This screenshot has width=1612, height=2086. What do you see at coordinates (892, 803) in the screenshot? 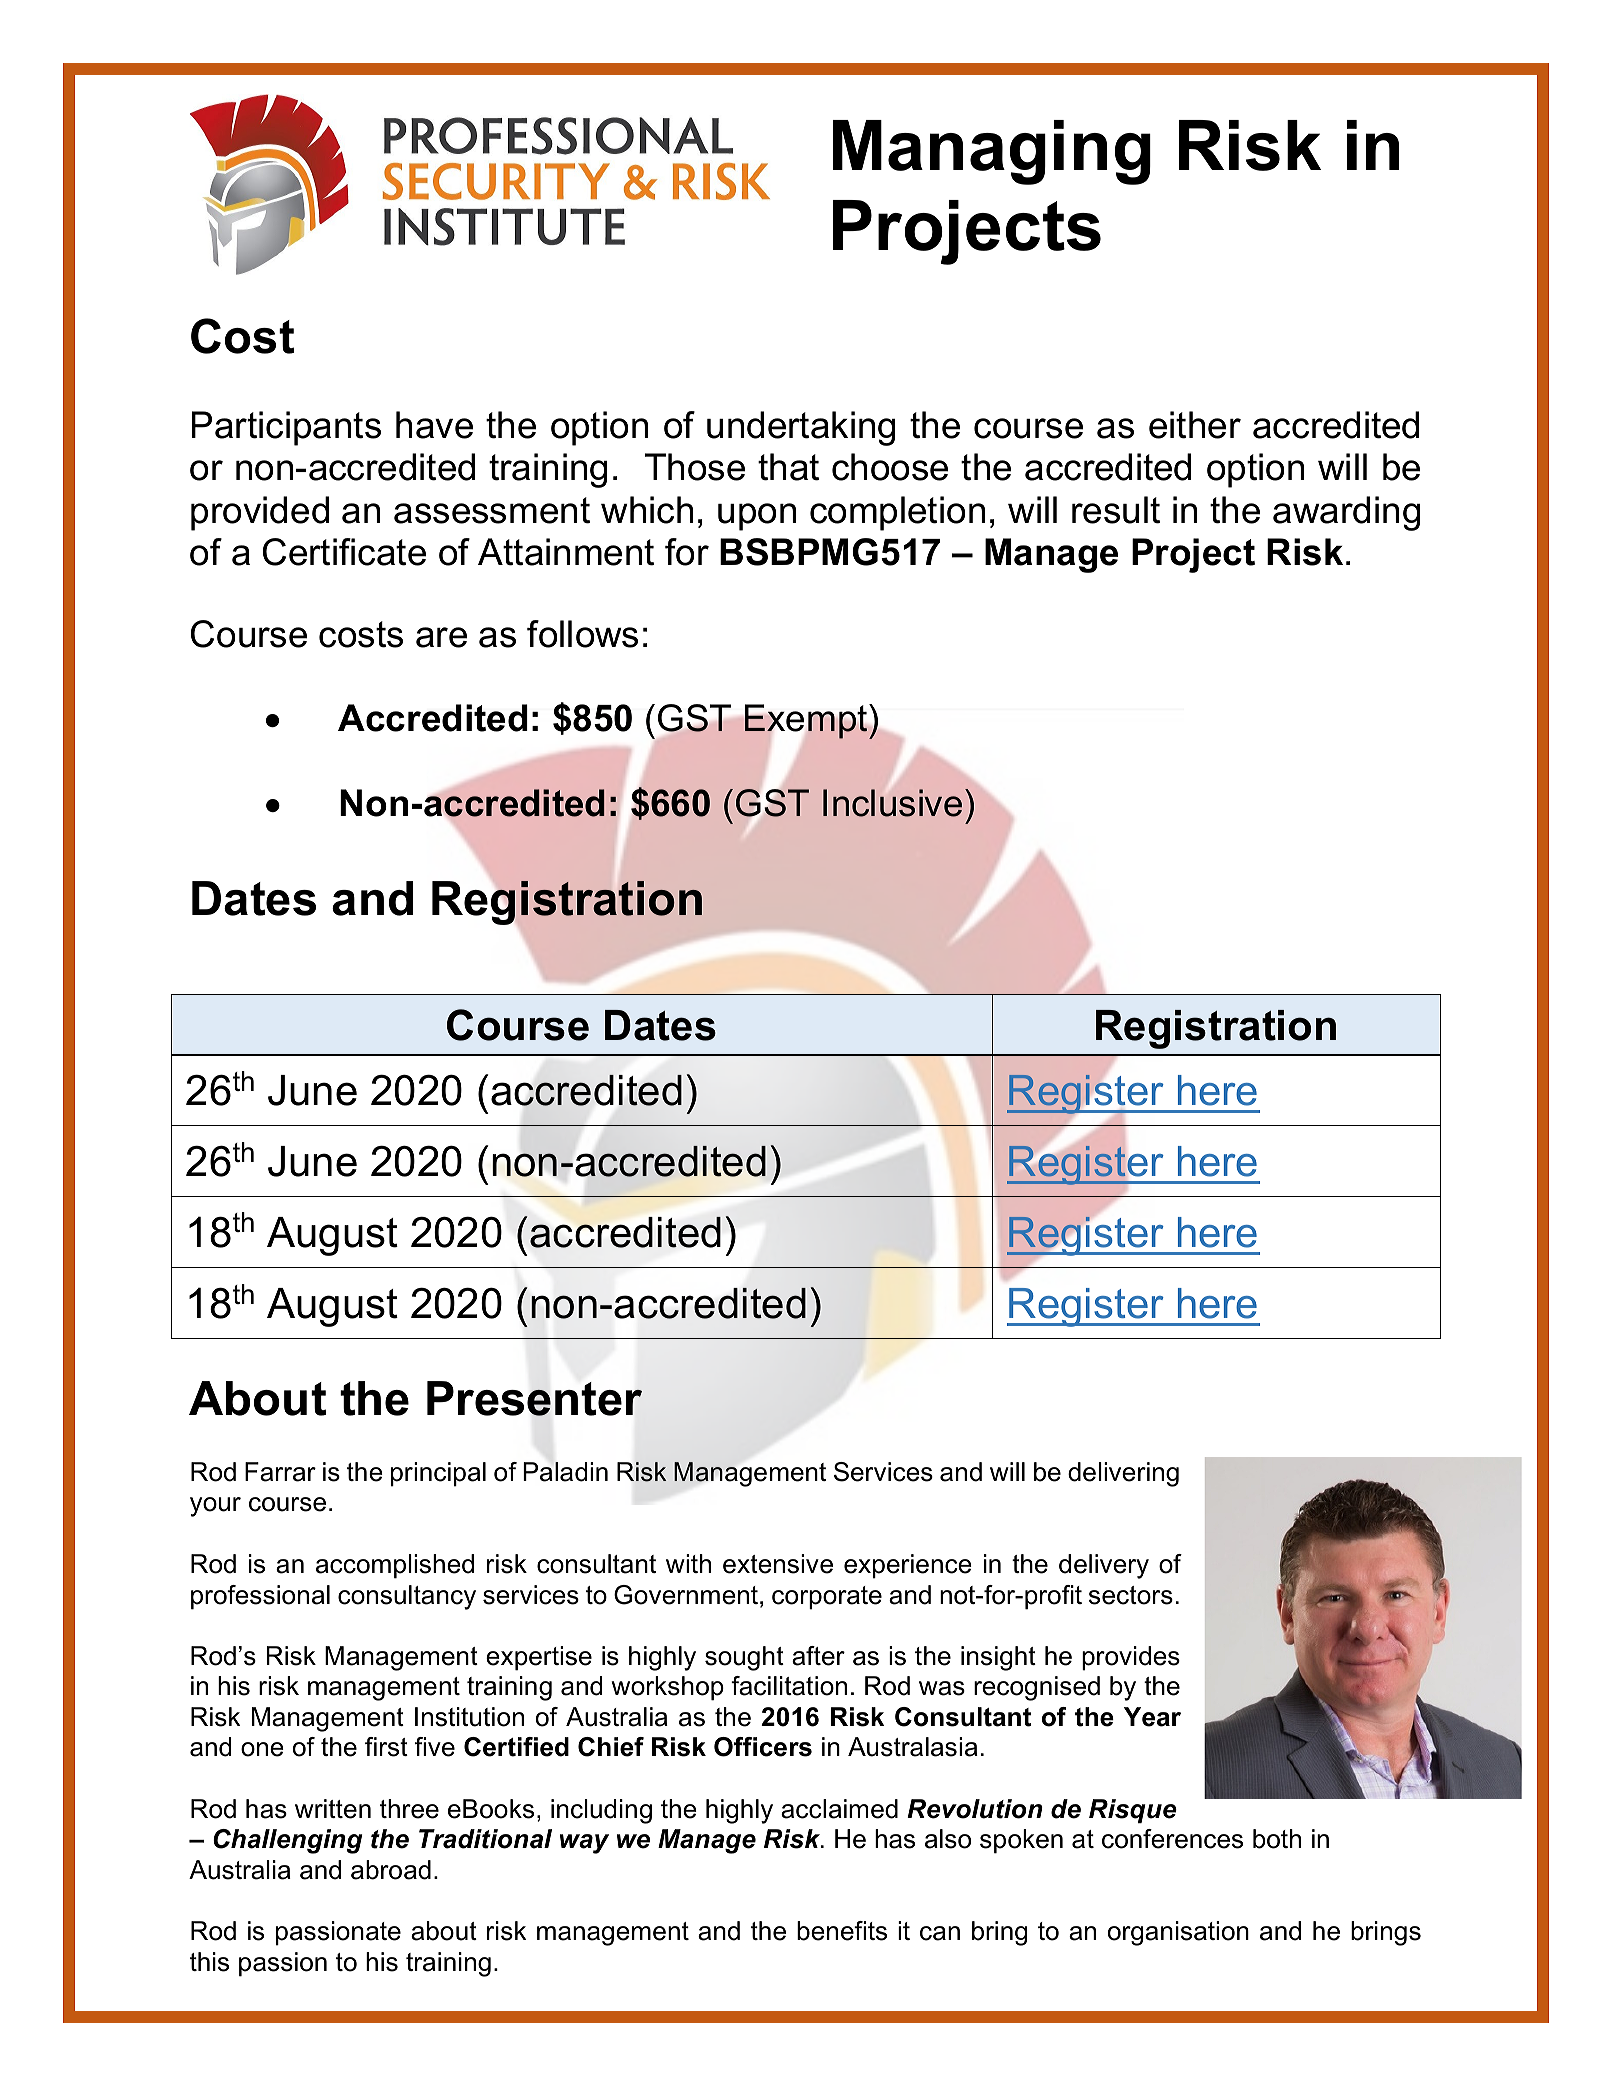
I see `Inclusive` at bounding box center [892, 803].
